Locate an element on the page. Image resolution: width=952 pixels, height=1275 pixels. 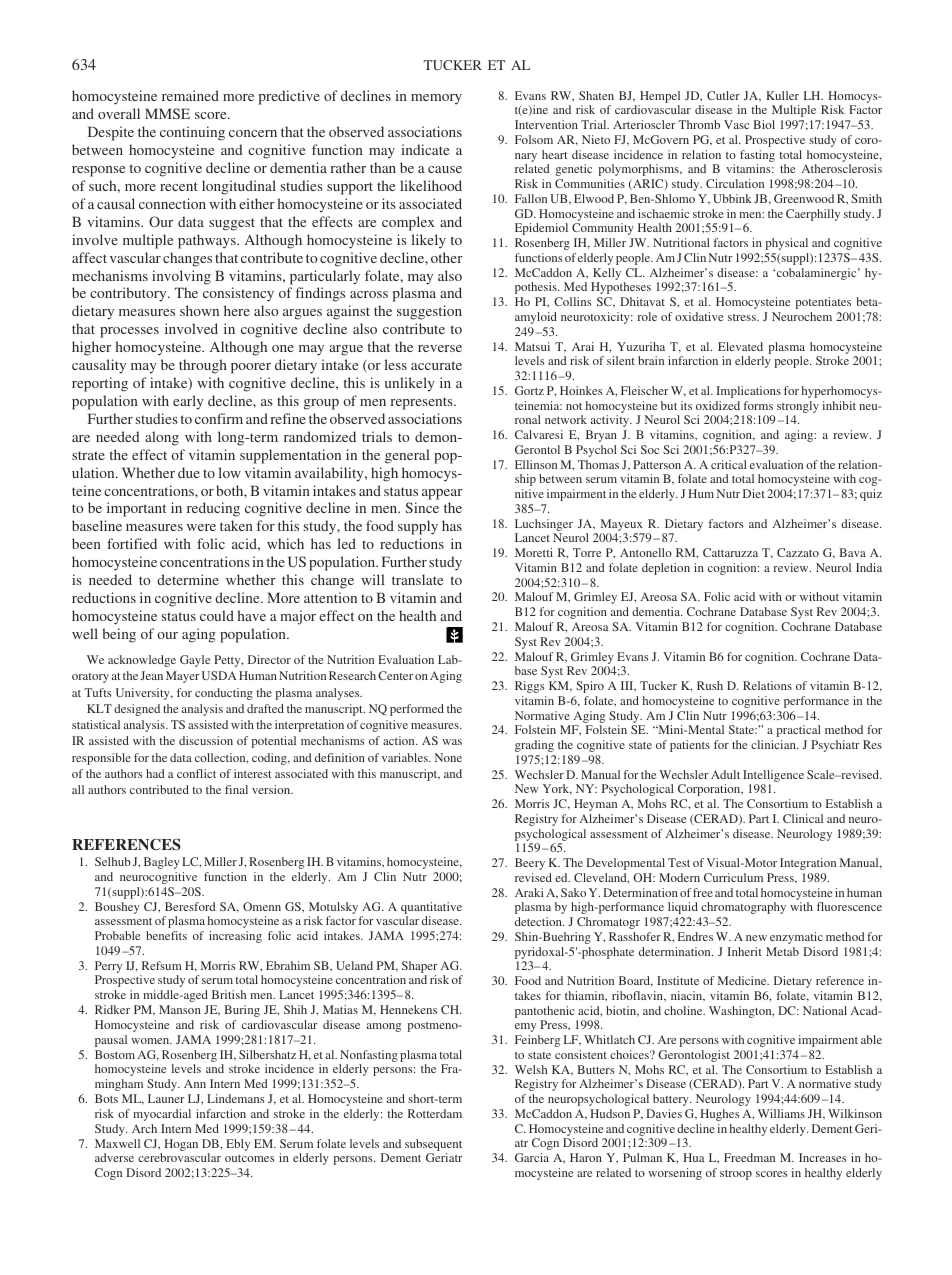
Increases is located at coordinates (822, 1157).
